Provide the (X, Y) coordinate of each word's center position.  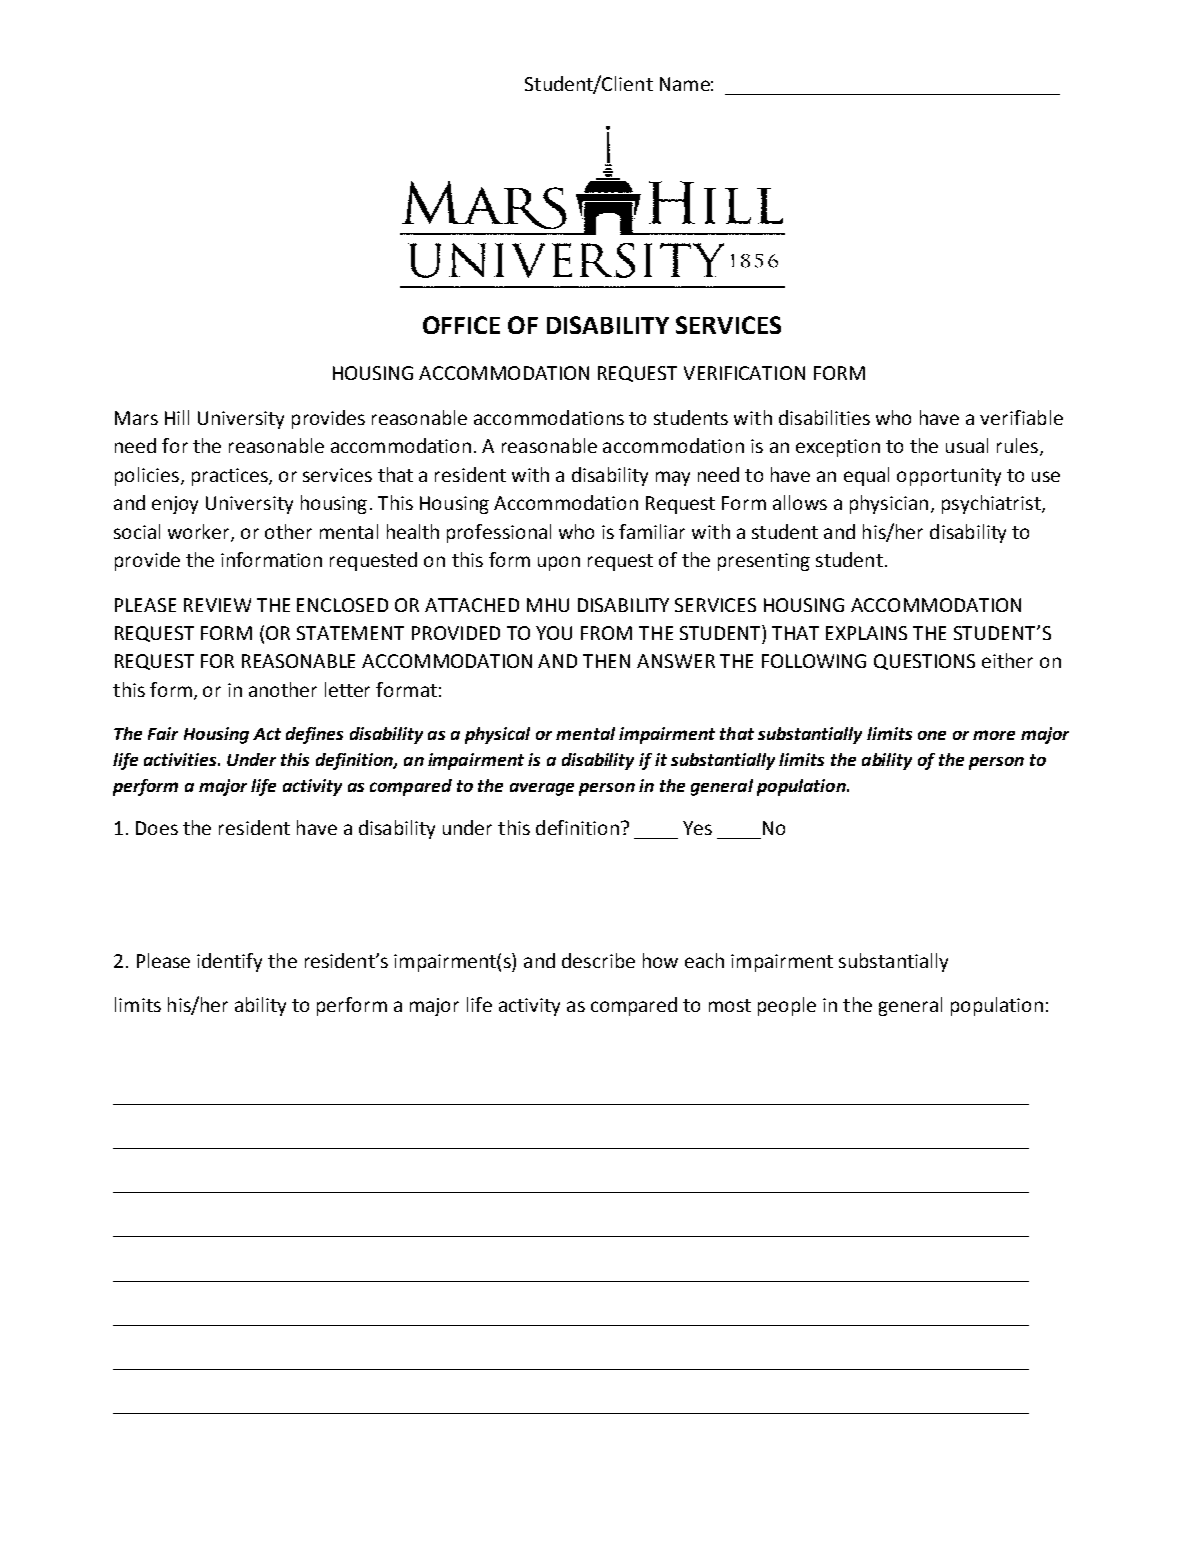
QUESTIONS (924, 662)
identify (229, 962)
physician (889, 504)
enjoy (175, 505)
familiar (652, 531)
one (932, 735)
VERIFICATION (744, 373)
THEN (606, 661)
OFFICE (461, 325)
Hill (177, 417)
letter (347, 689)
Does (157, 828)
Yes (697, 828)
